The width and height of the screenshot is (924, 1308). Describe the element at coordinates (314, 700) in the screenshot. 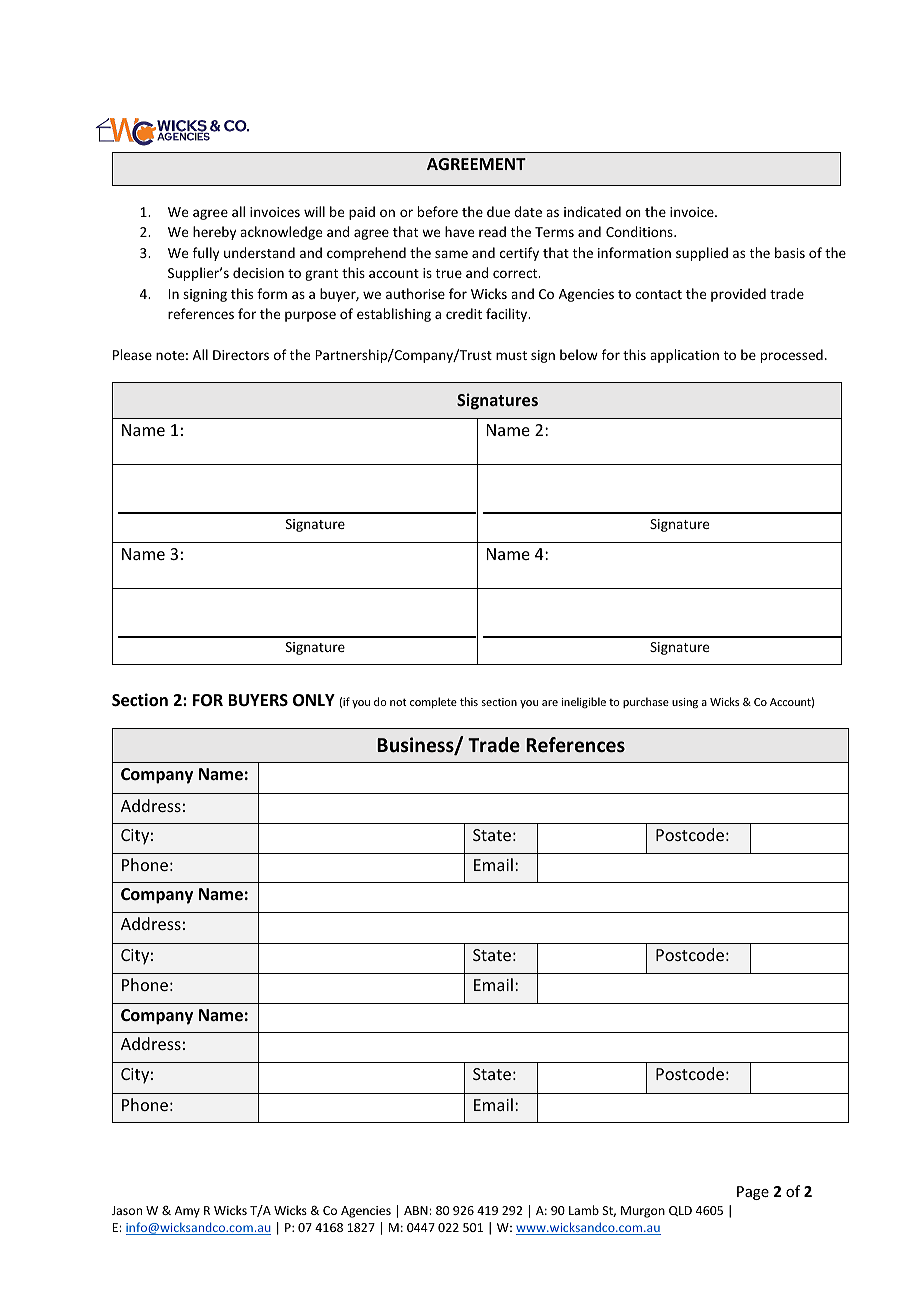

I see `ONLY` at that location.
